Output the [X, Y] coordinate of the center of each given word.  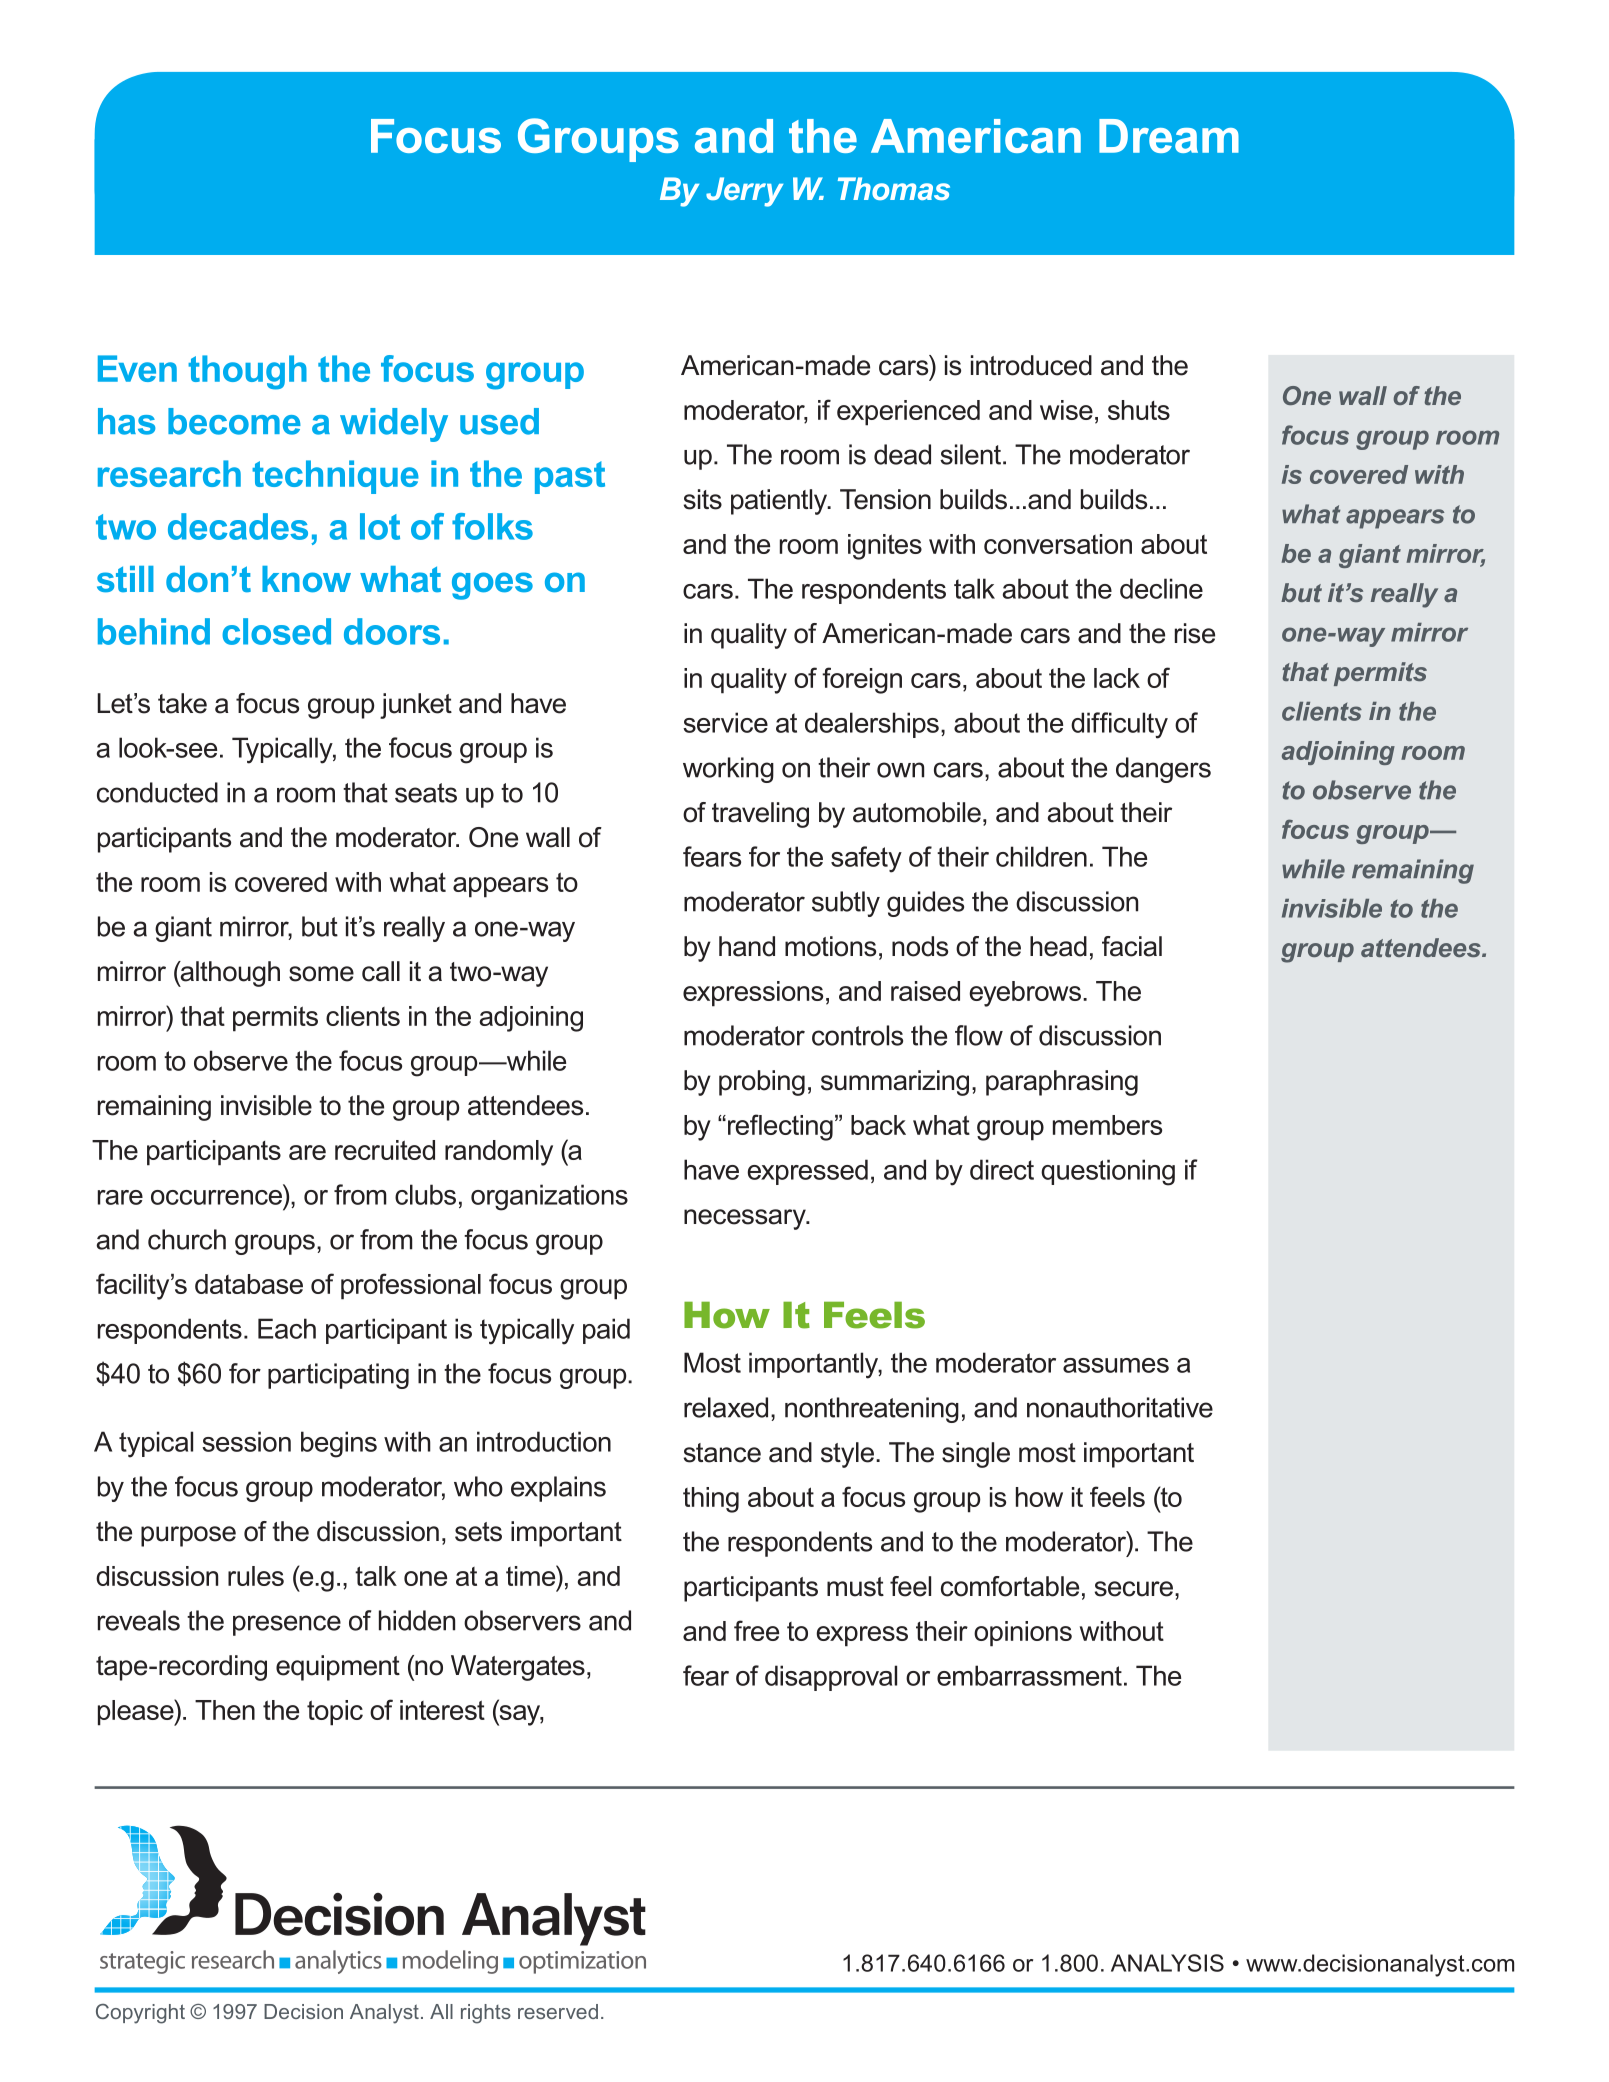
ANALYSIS [1167, 1963]
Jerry [744, 192]
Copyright [140, 2014]
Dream [1169, 136]
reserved [558, 2011]
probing [762, 1083]
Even [137, 368]
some [321, 974]
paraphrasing [1062, 1083]
